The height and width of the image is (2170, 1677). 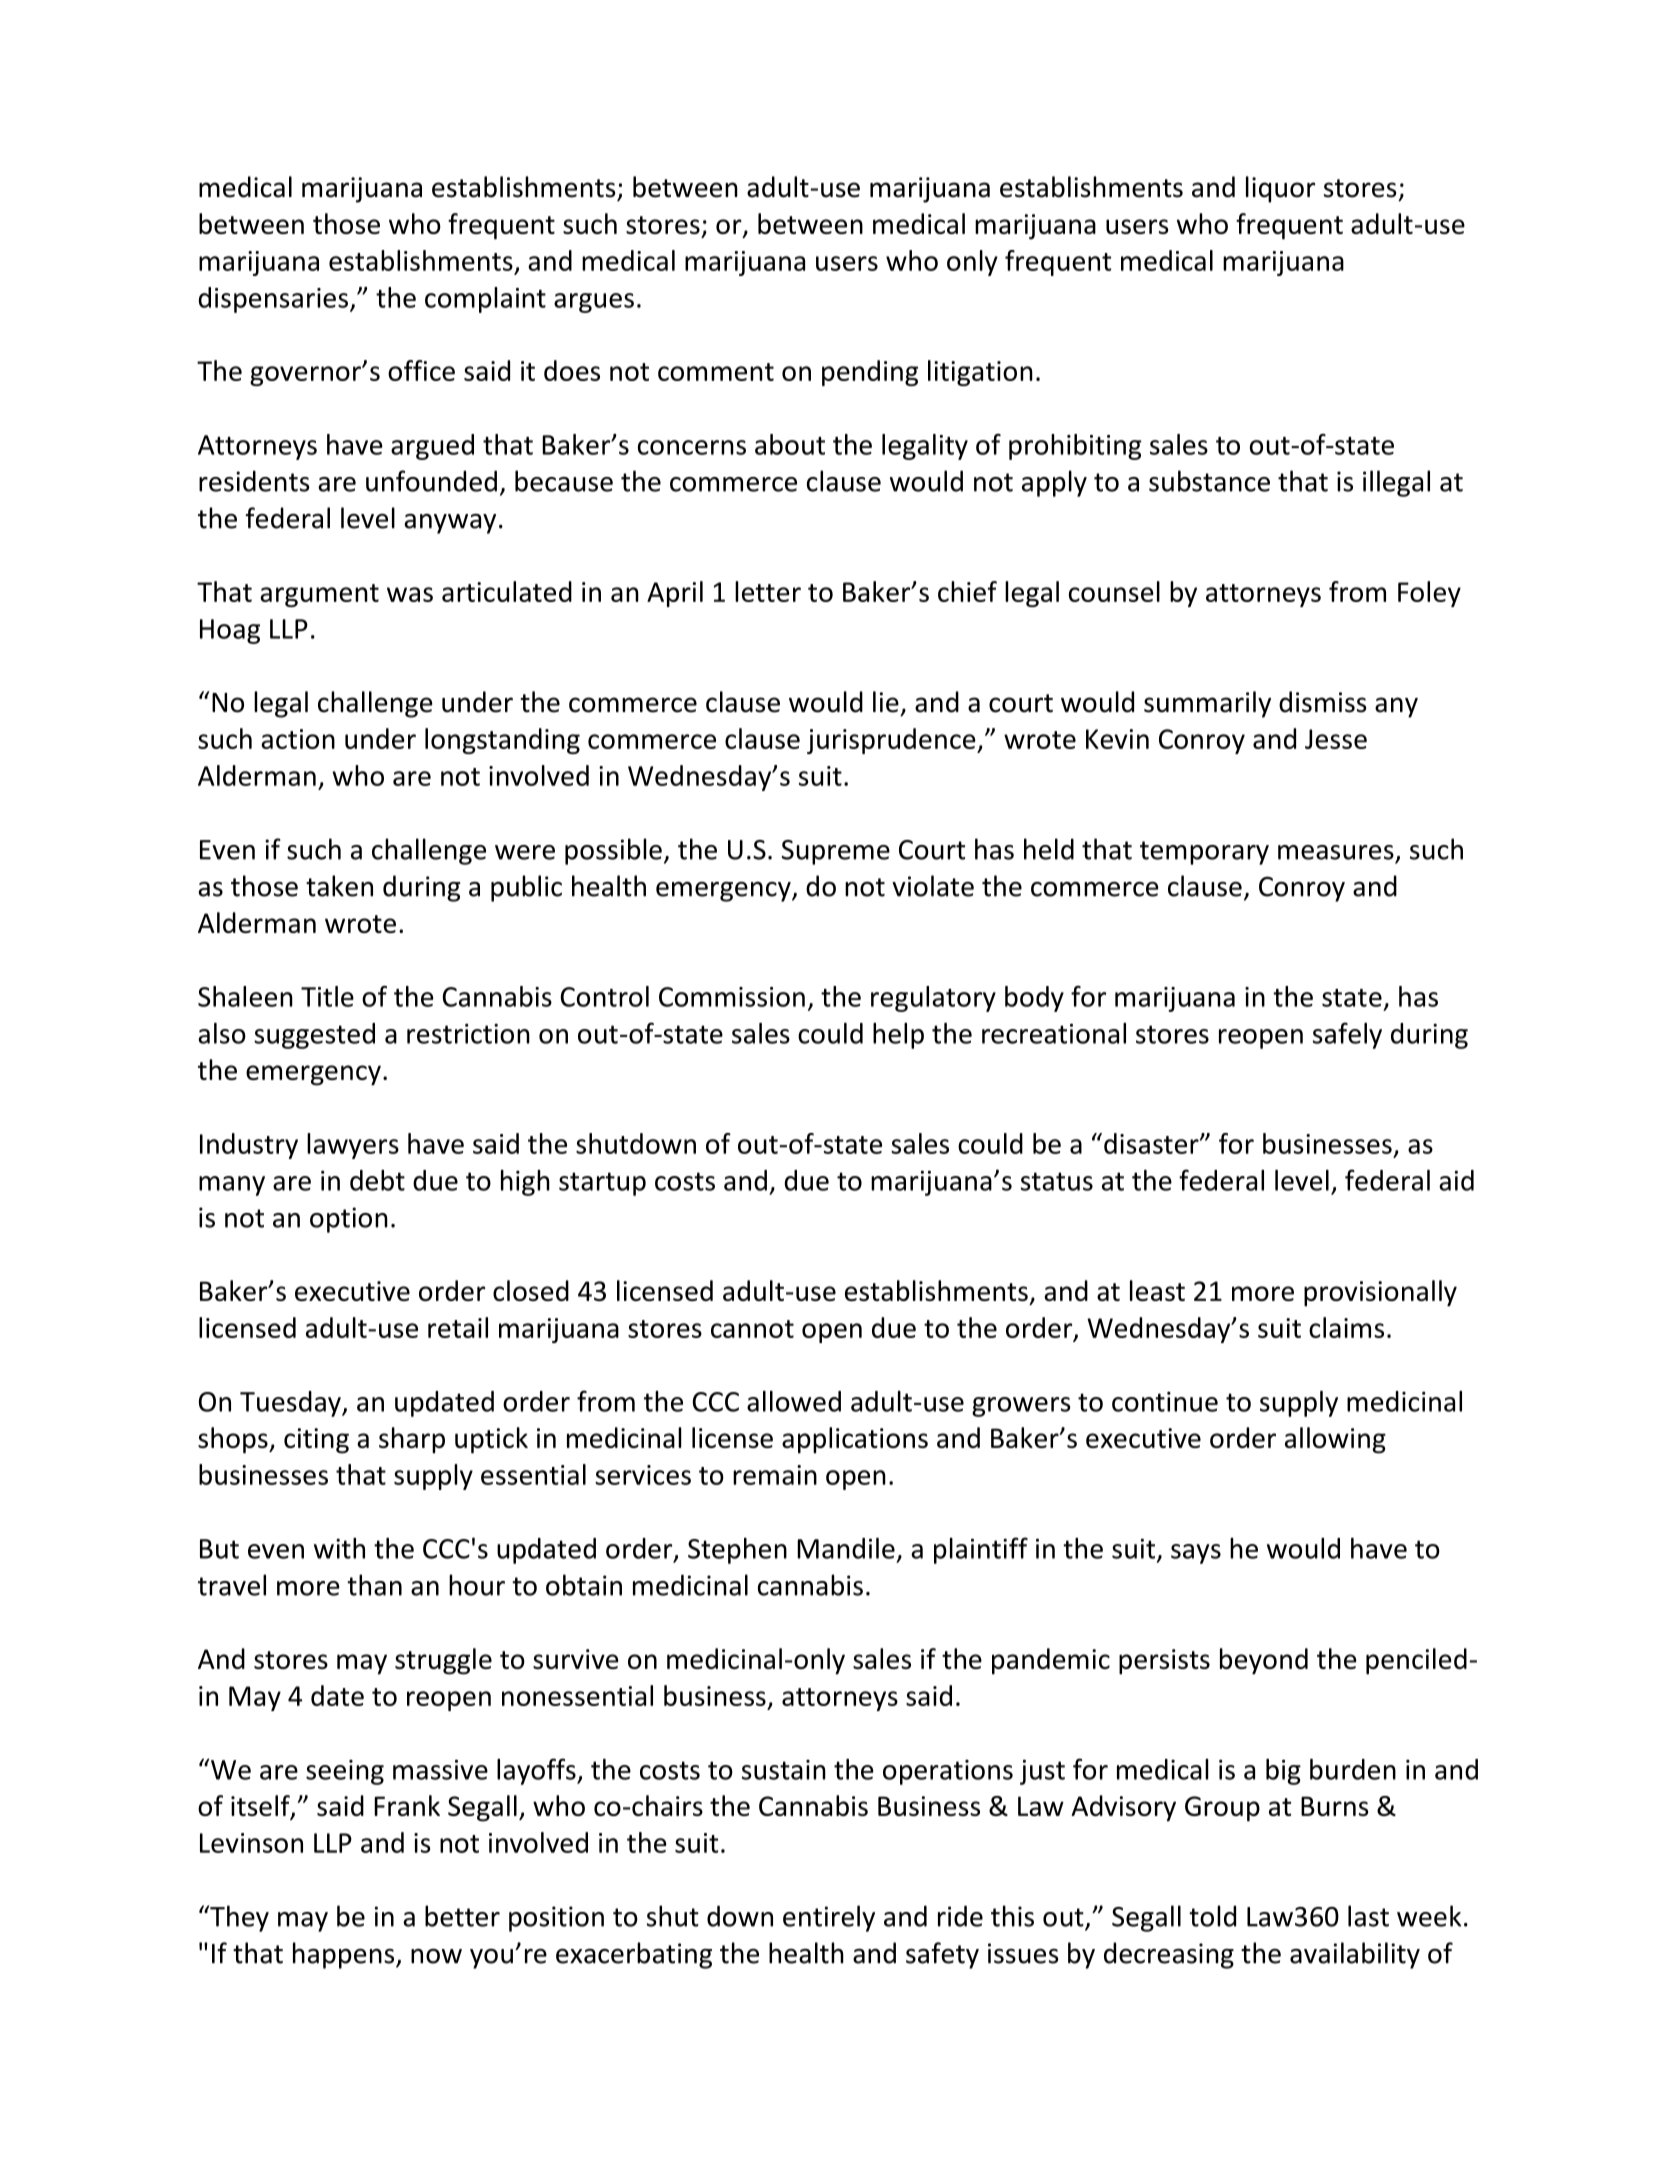 I want to click on says, so click(x=1196, y=1554).
